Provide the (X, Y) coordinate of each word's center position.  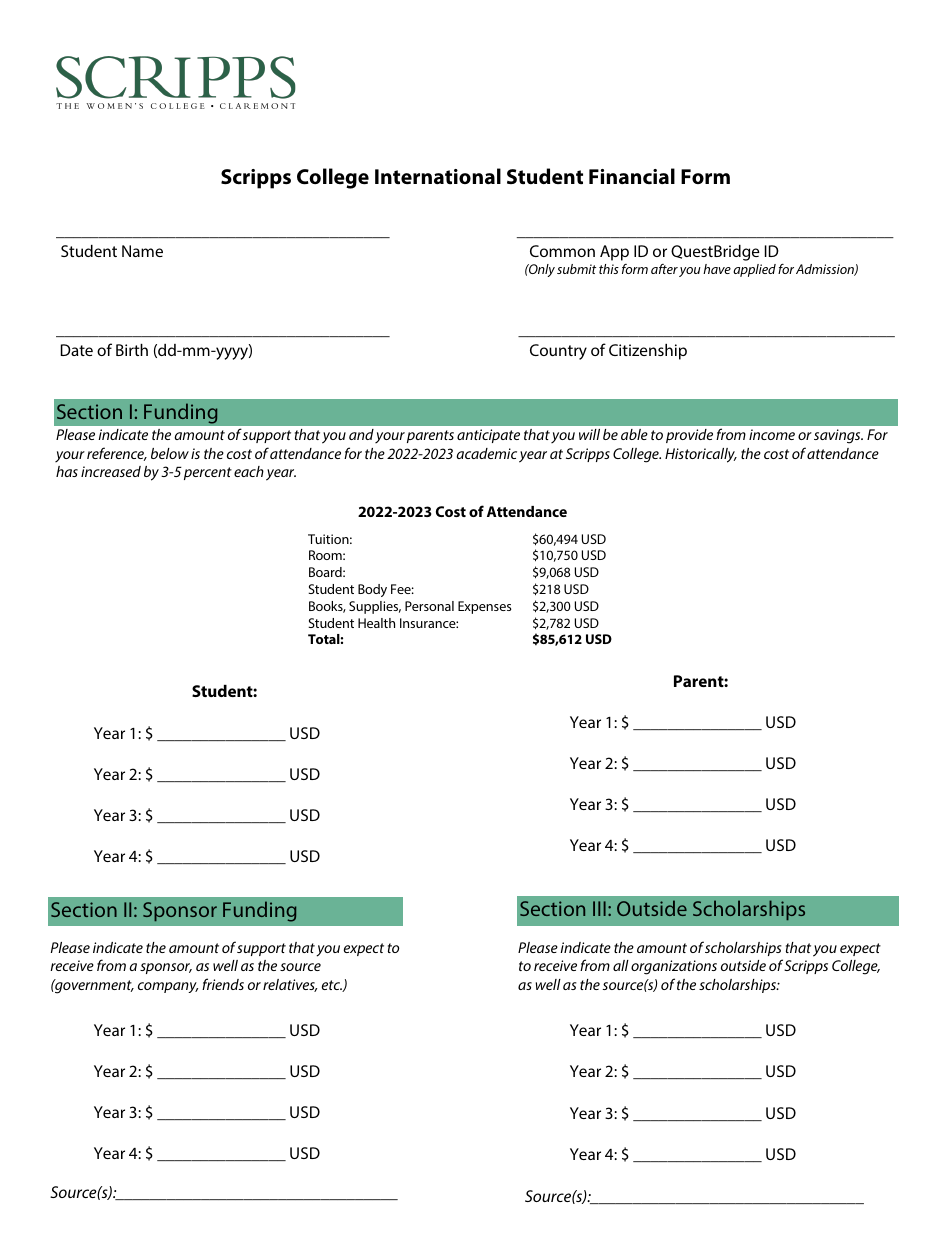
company (168, 987)
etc (332, 986)
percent (208, 473)
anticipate (488, 436)
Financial (632, 176)
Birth (132, 350)
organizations (674, 967)
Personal (429, 606)
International (438, 176)
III (599, 908)
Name (142, 251)
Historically (701, 455)
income (772, 434)
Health (376, 623)
